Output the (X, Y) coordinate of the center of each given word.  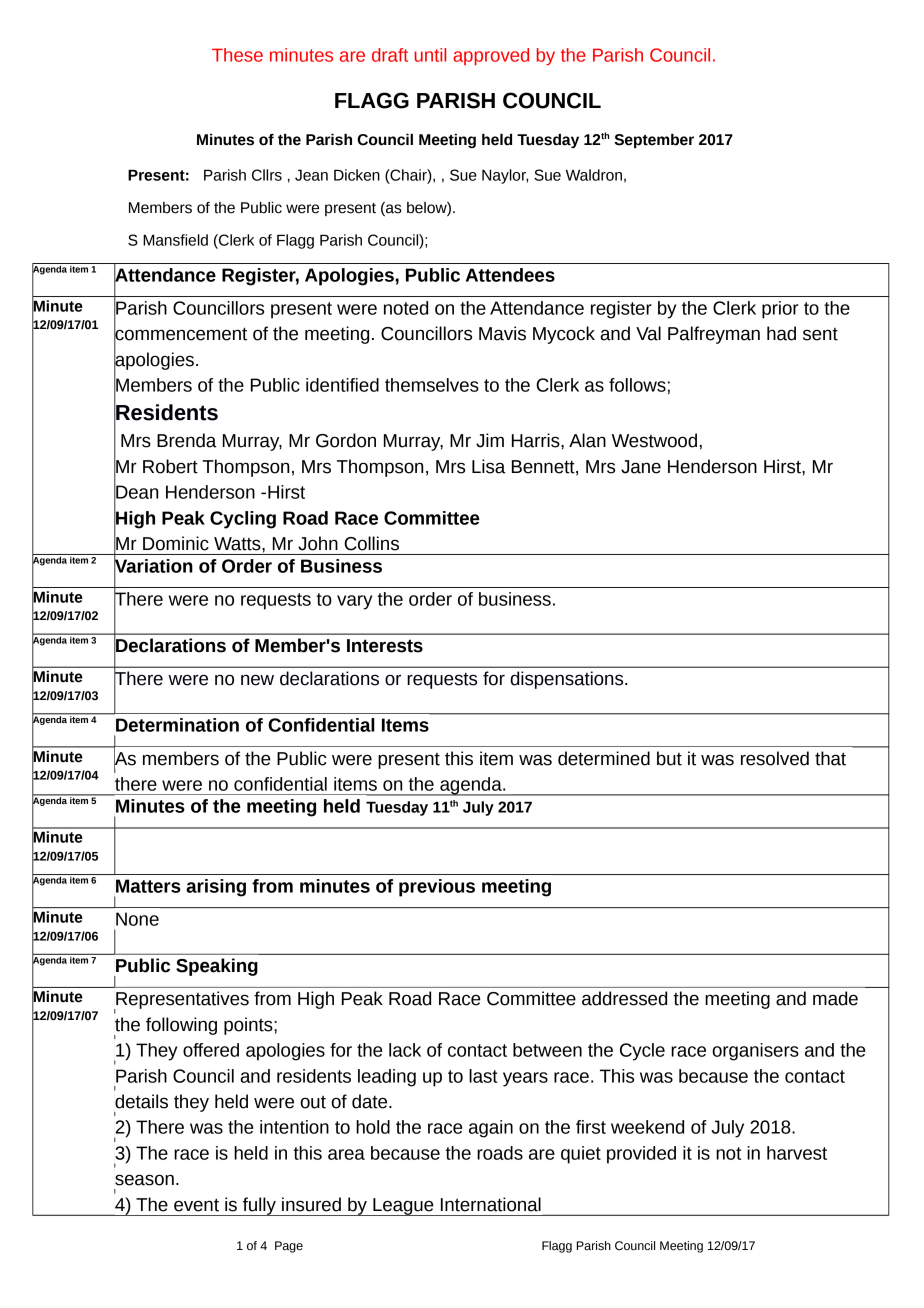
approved (491, 57)
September (654, 141)
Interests (385, 646)
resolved (775, 758)
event (196, 1205)
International (491, 1204)
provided (641, 1155)
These (237, 55)
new (257, 680)
